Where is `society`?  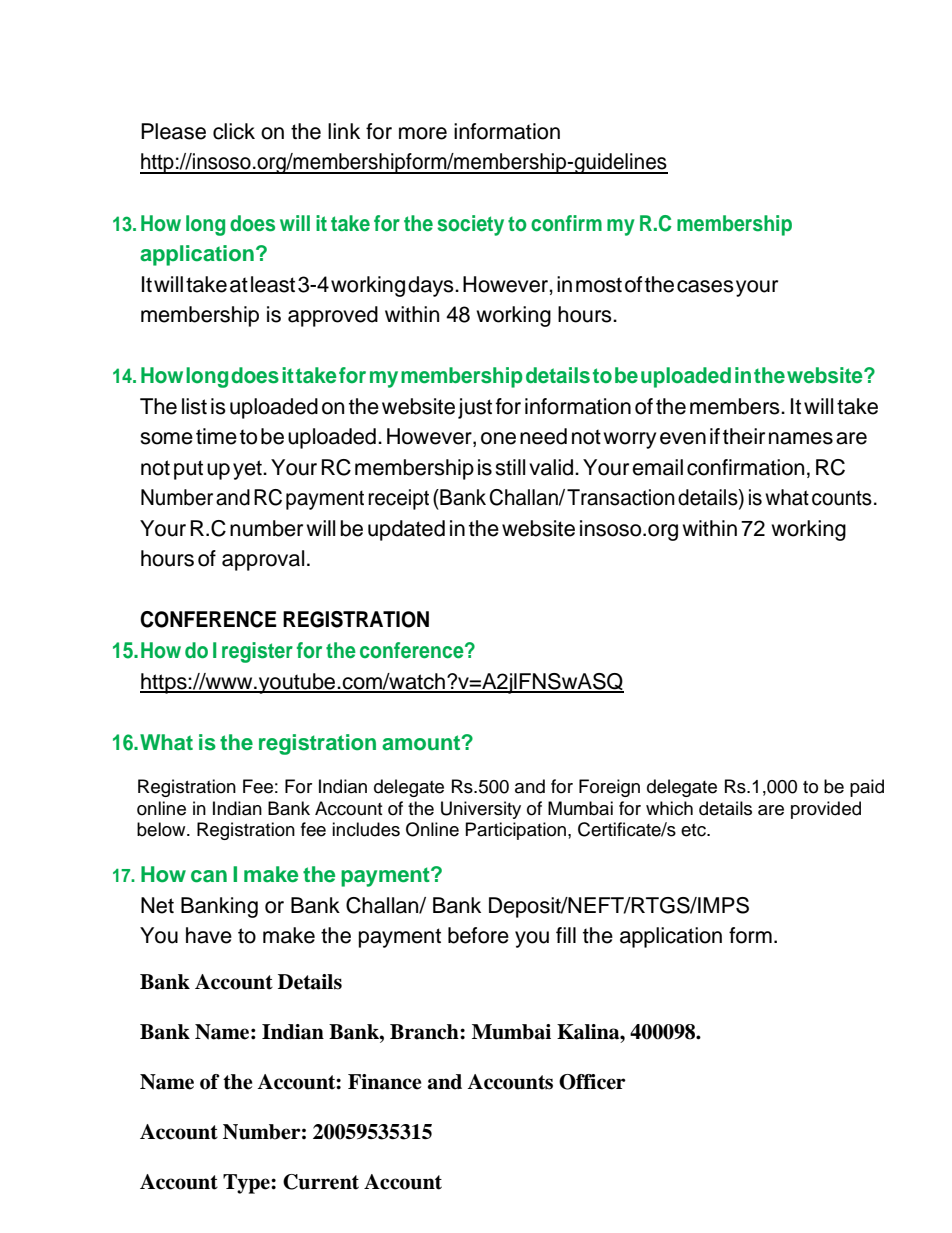
society is located at coordinates (470, 225).
